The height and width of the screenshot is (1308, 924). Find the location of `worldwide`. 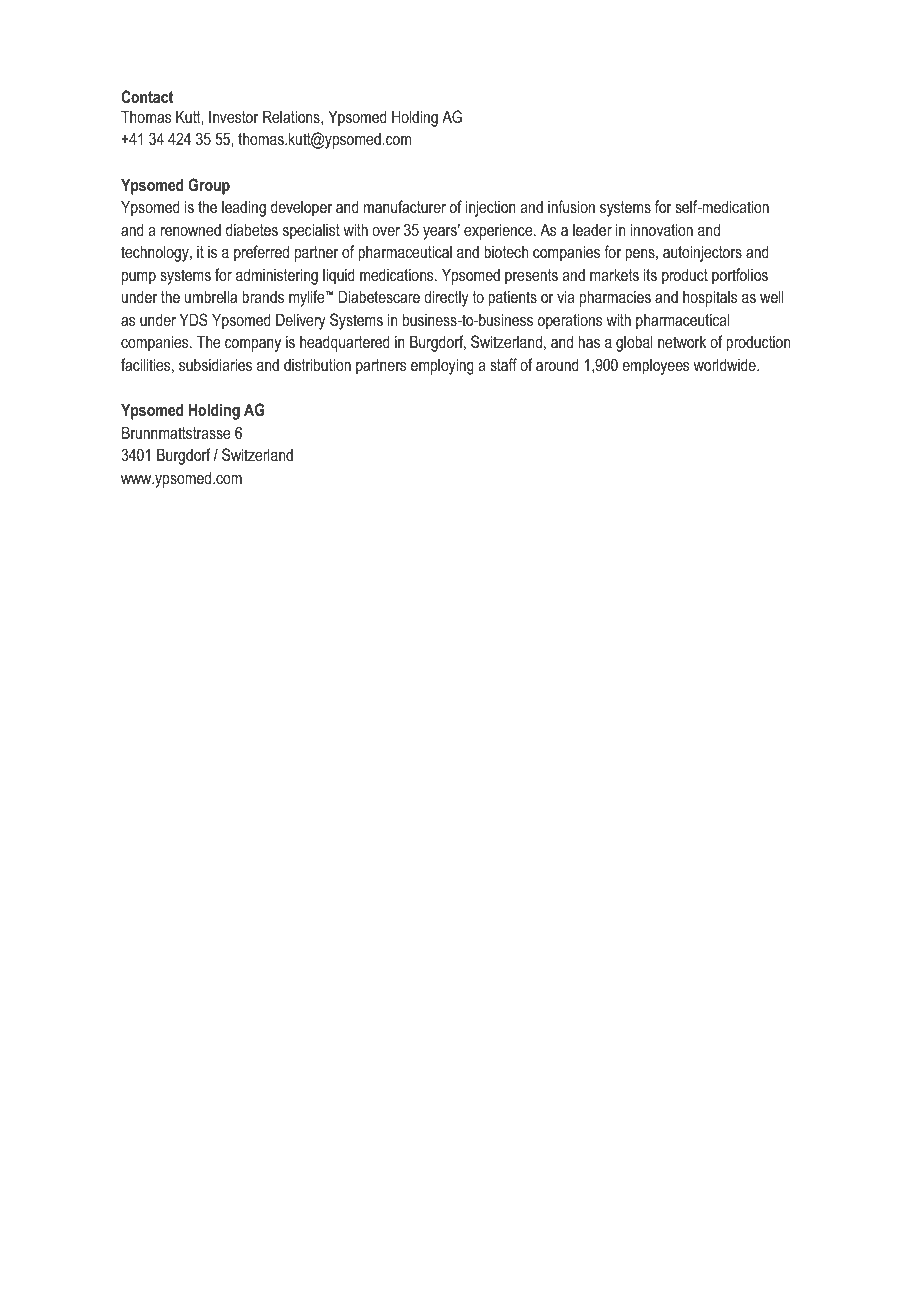

worldwide is located at coordinates (726, 364).
